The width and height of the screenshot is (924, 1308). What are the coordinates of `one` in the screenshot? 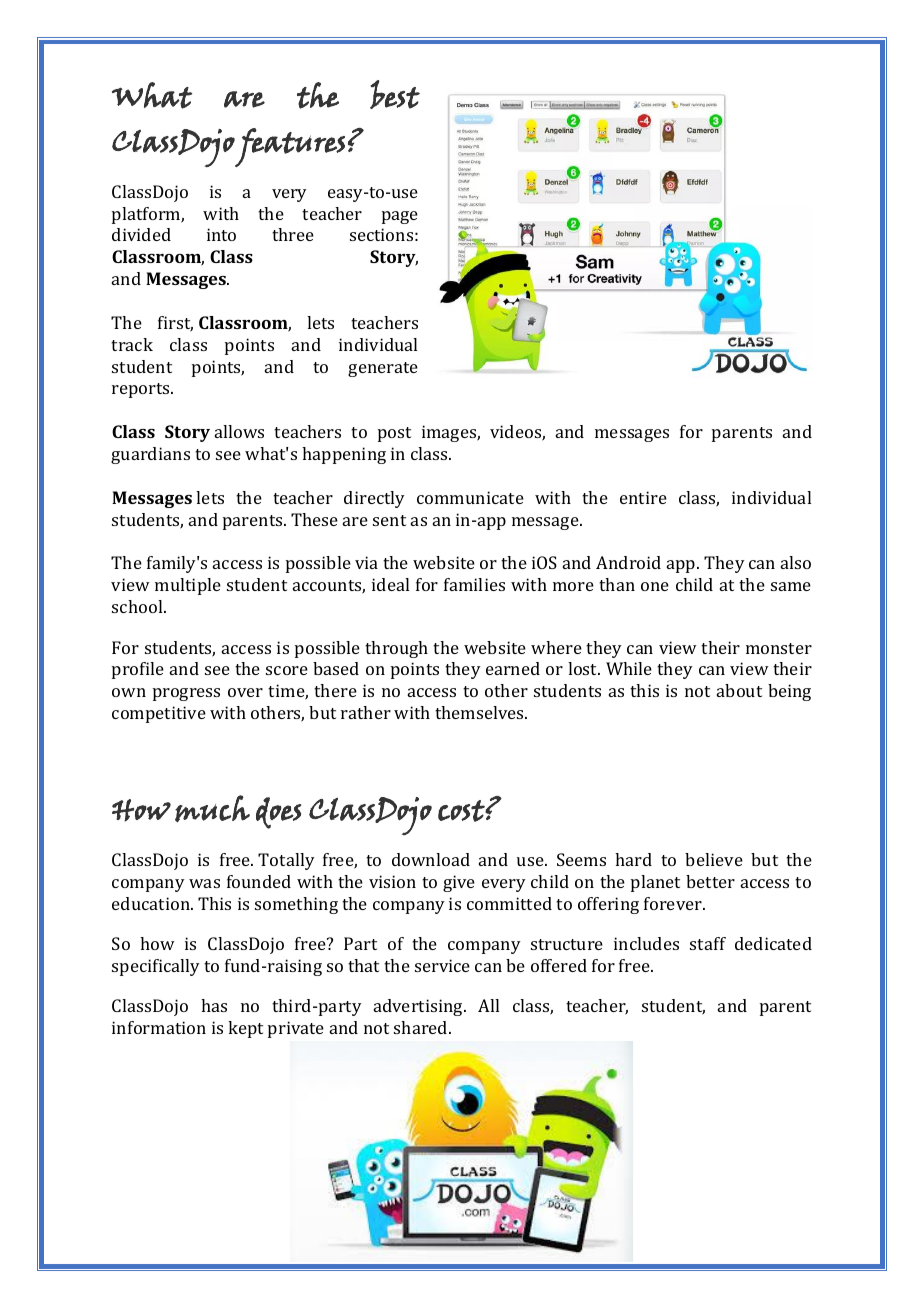 It's located at (655, 586).
